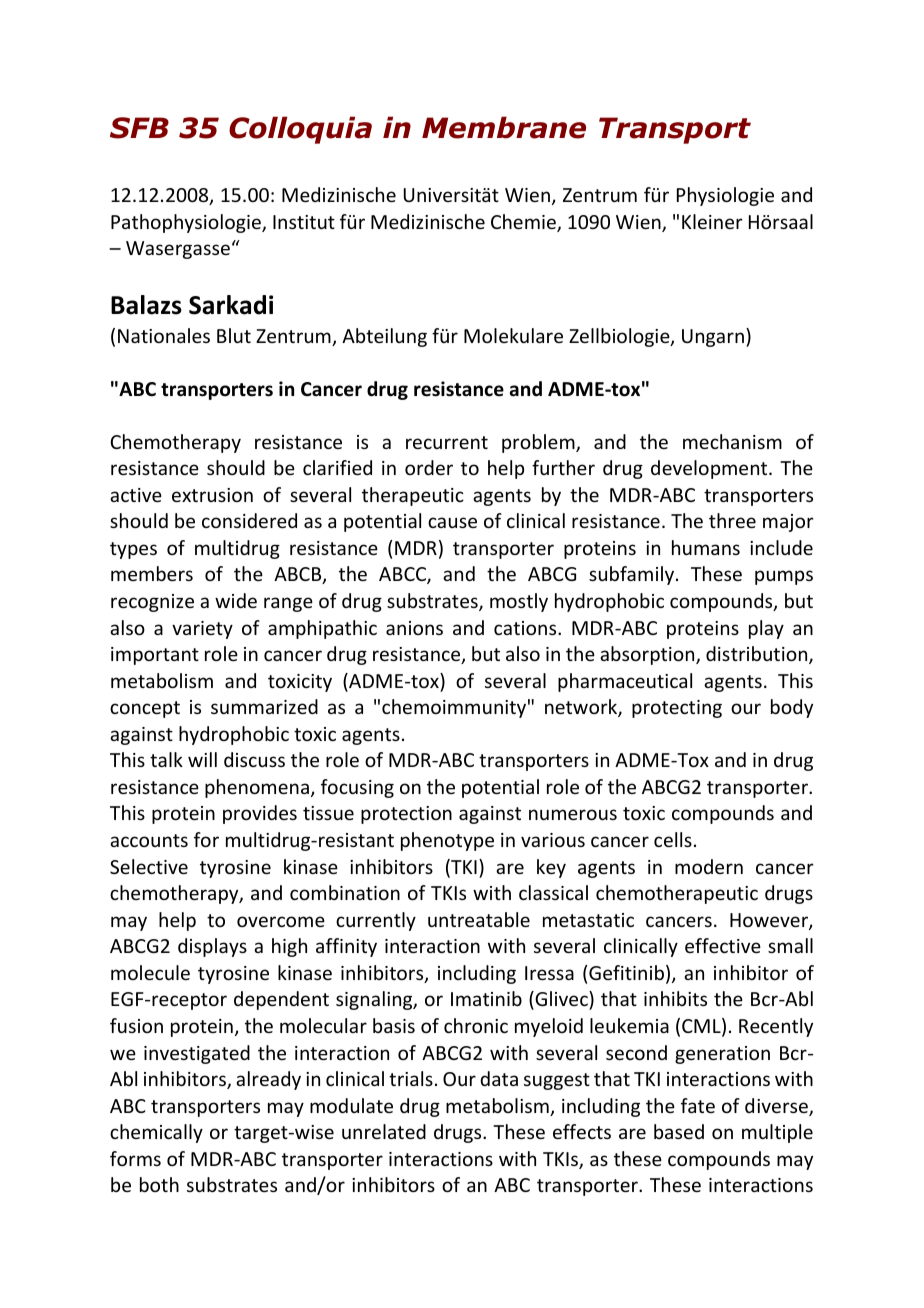  I want to click on untreatable, so click(479, 919).
